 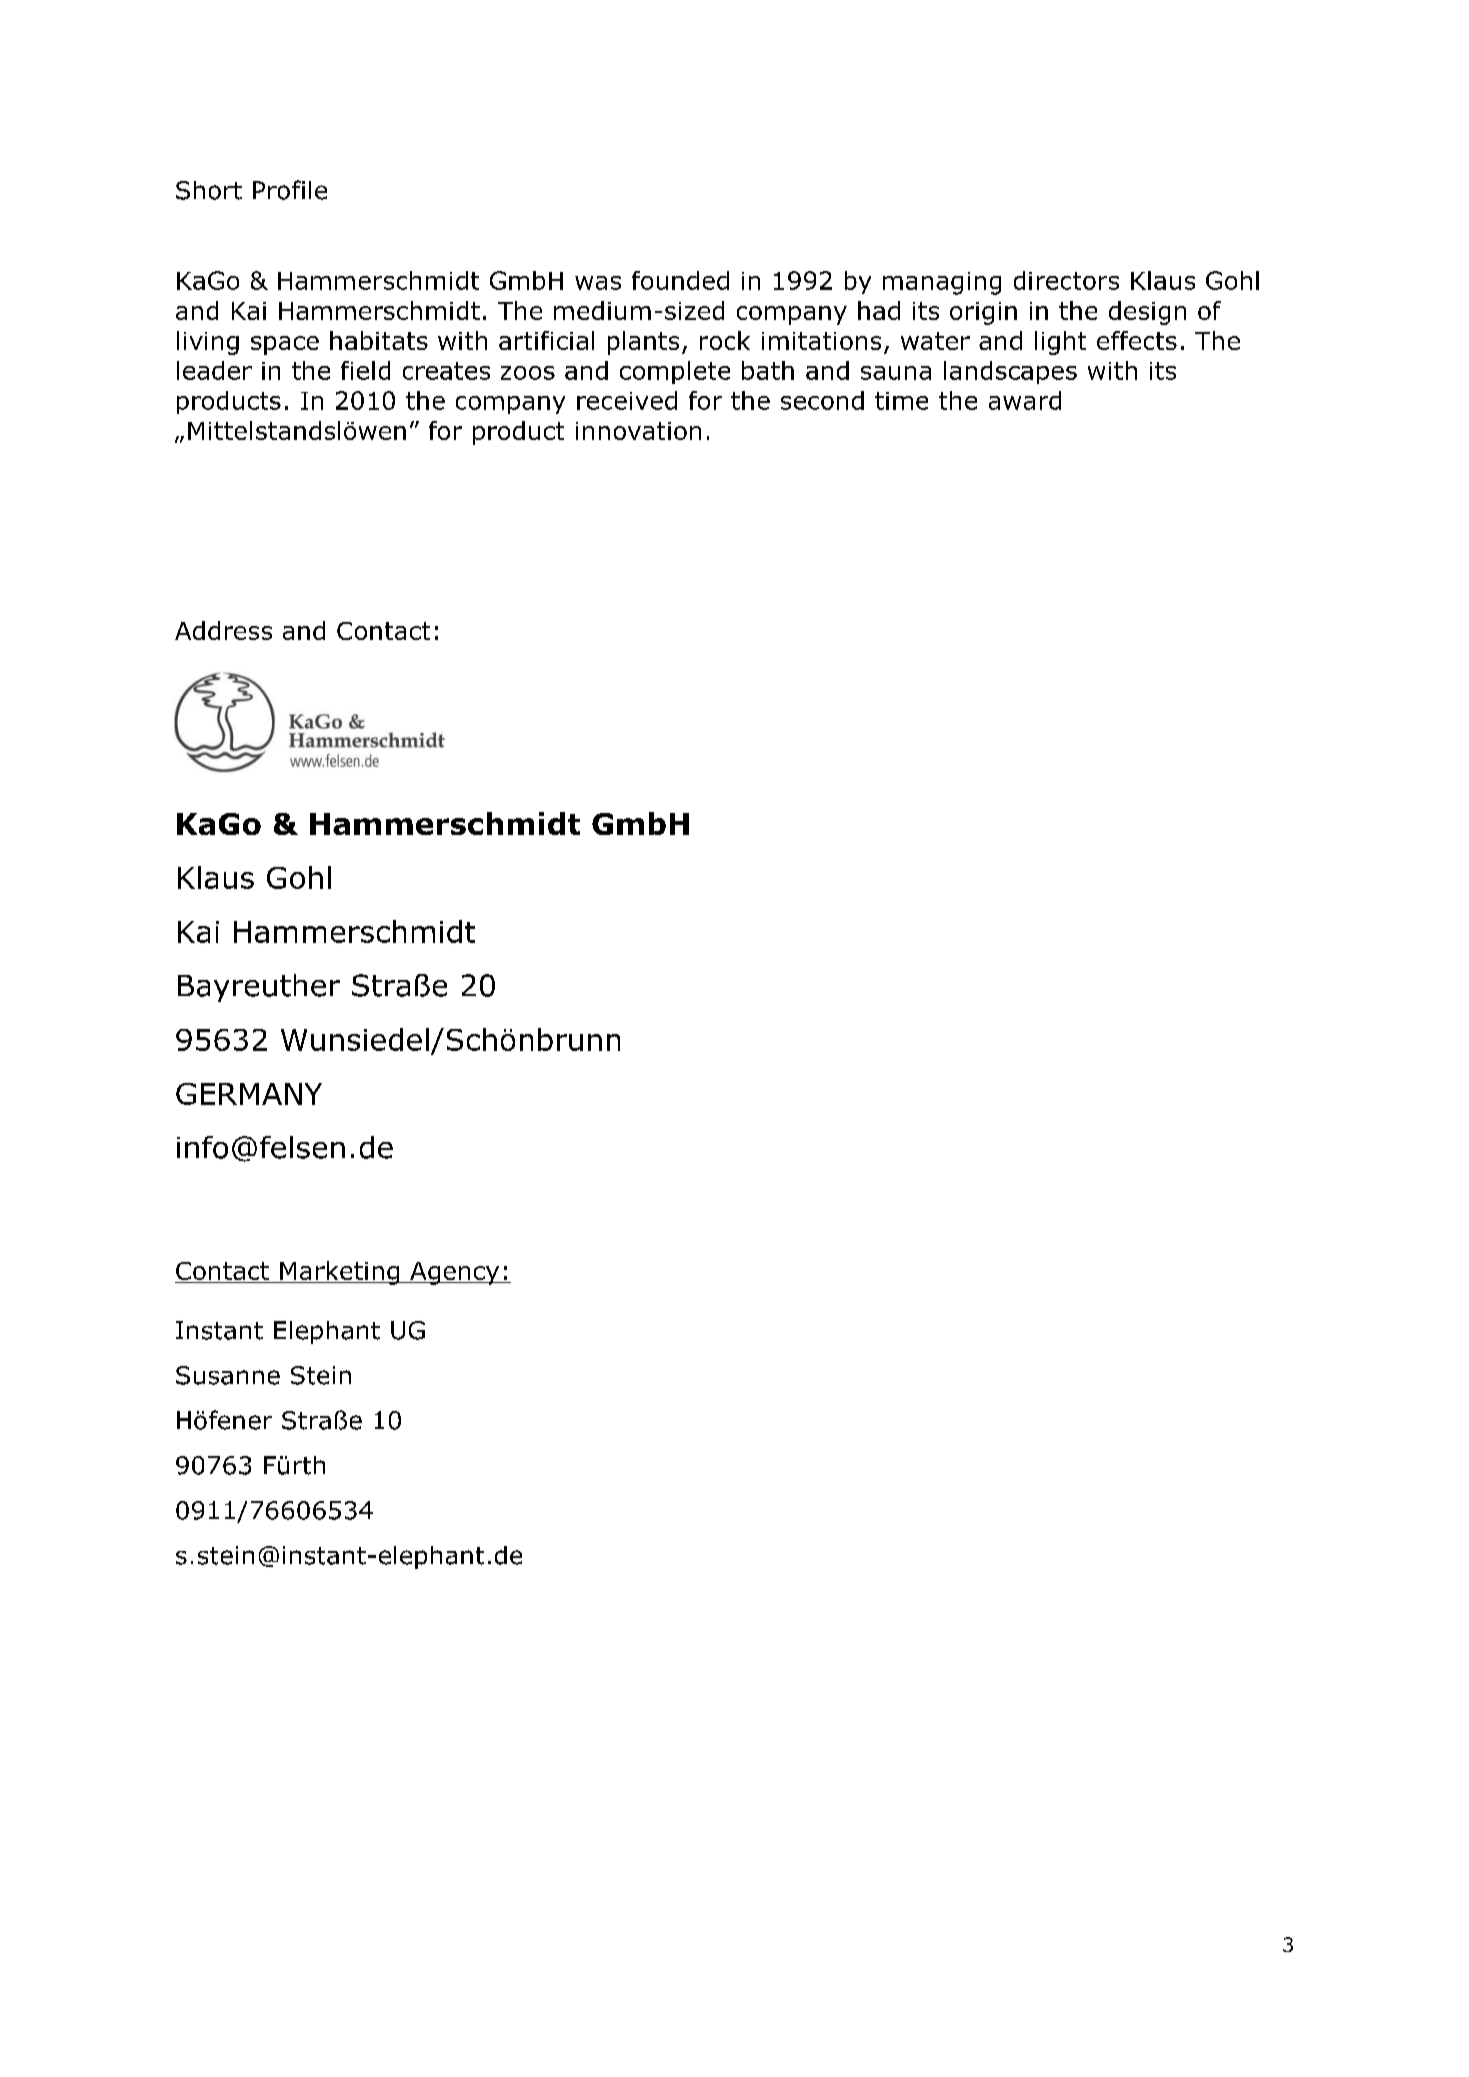 What do you see at coordinates (290, 190) in the page?
I see `Profile` at bounding box center [290, 190].
